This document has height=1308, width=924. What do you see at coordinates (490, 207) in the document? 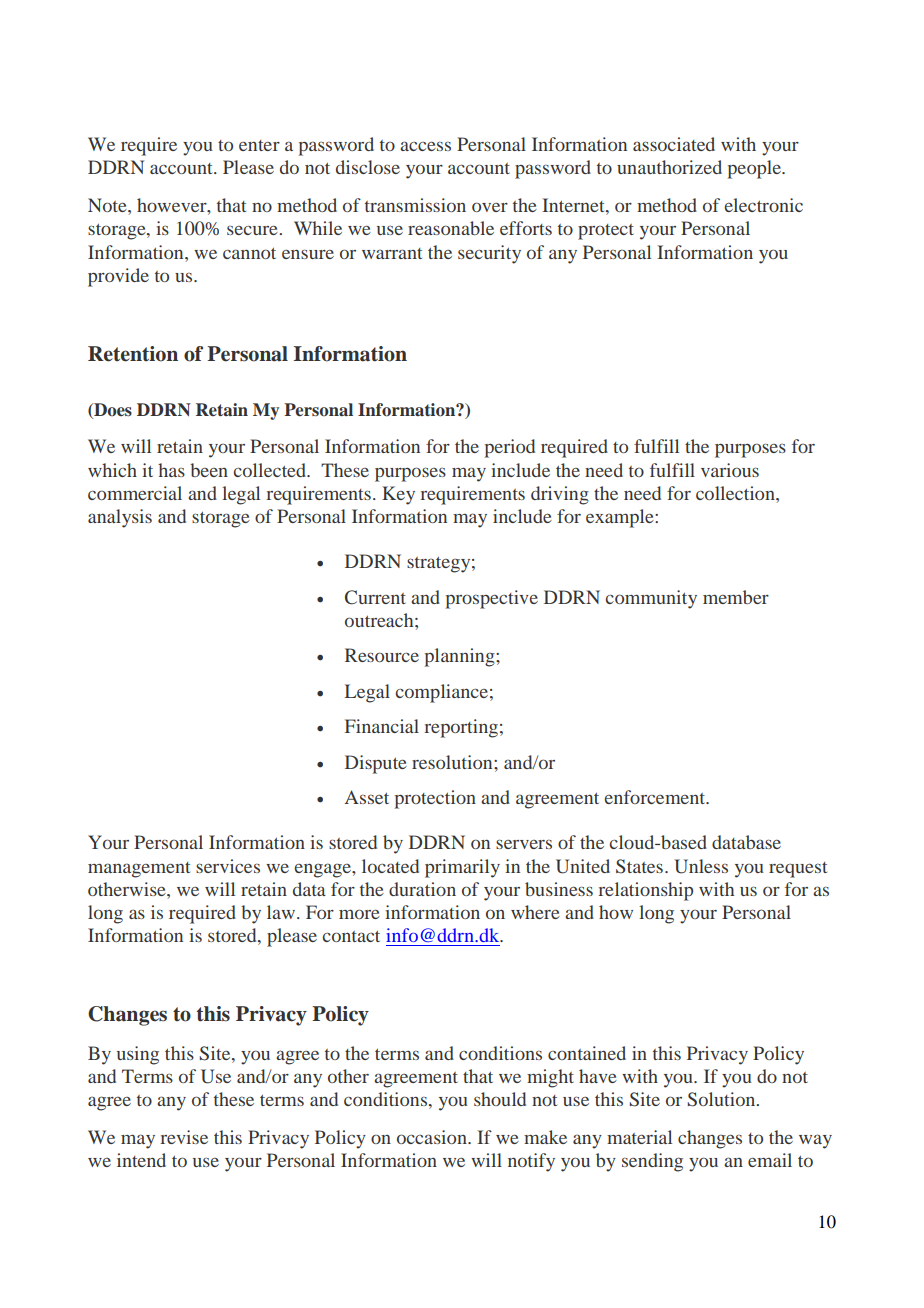
I see `over` at bounding box center [490, 207].
